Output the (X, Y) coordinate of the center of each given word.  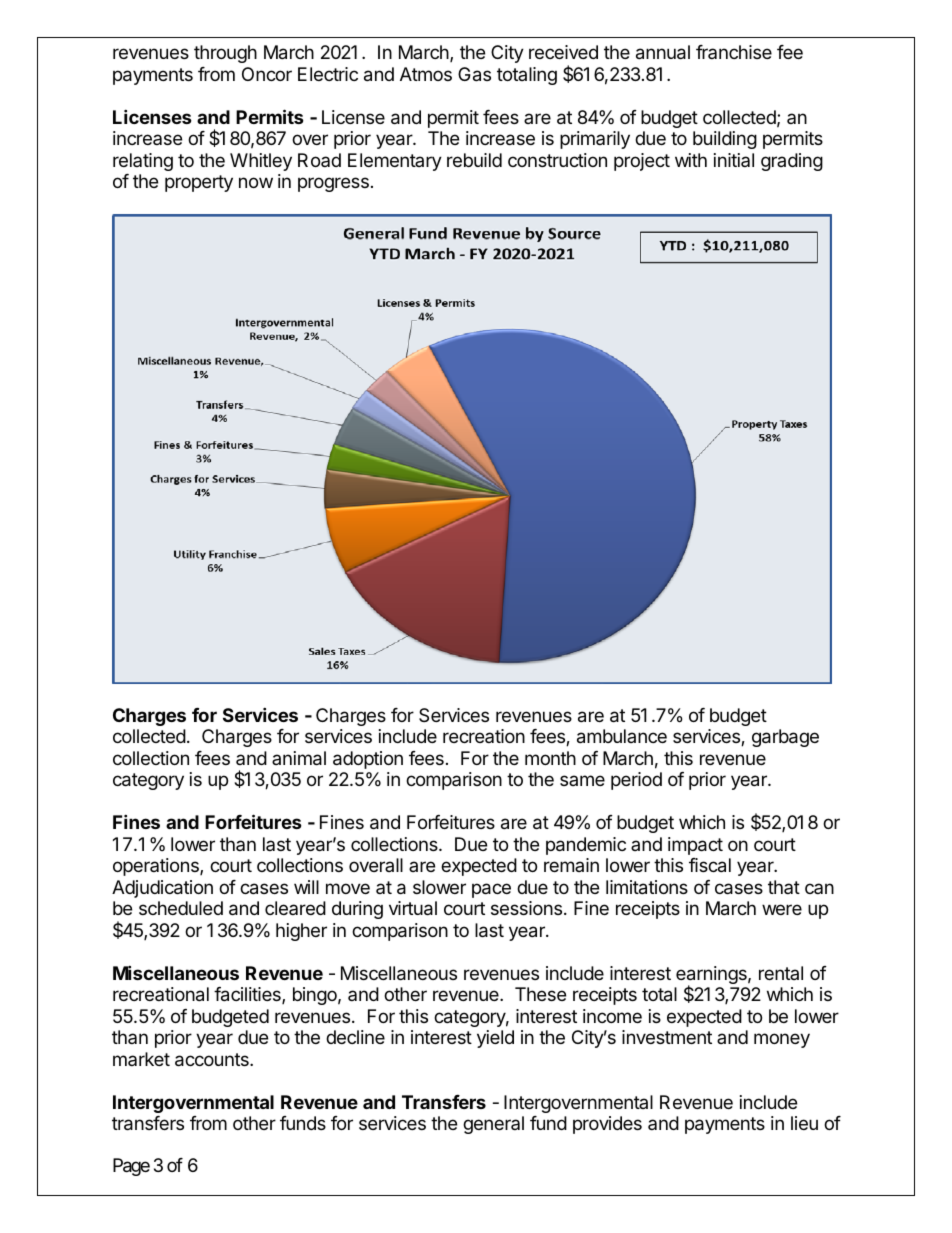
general (493, 1125)
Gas (474, 74)
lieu (804, 1123)
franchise (734, 52)
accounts (213, 1060)
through (225, 54)
